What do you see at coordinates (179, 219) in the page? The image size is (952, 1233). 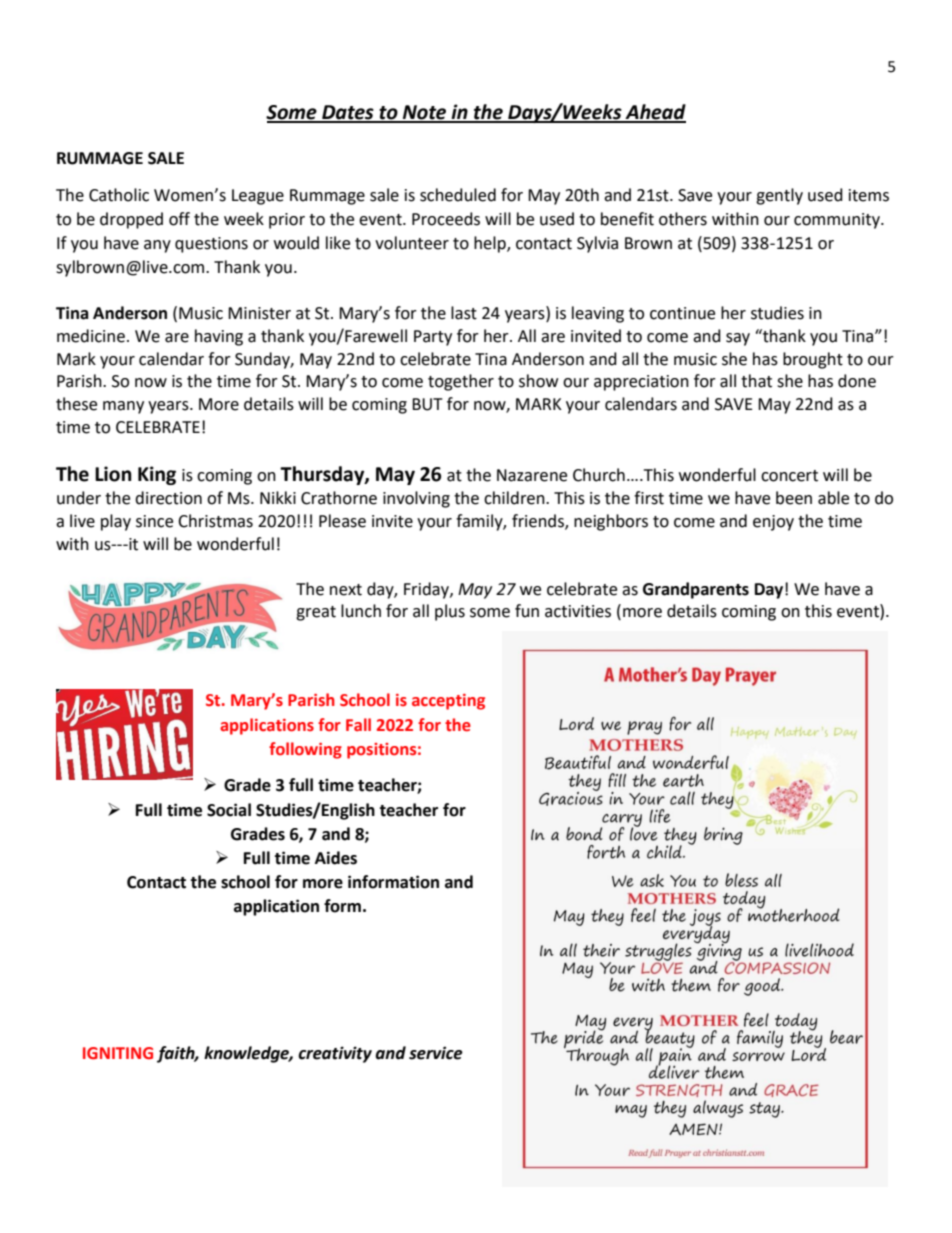 I see `off` at bounding box center [179, 219].
